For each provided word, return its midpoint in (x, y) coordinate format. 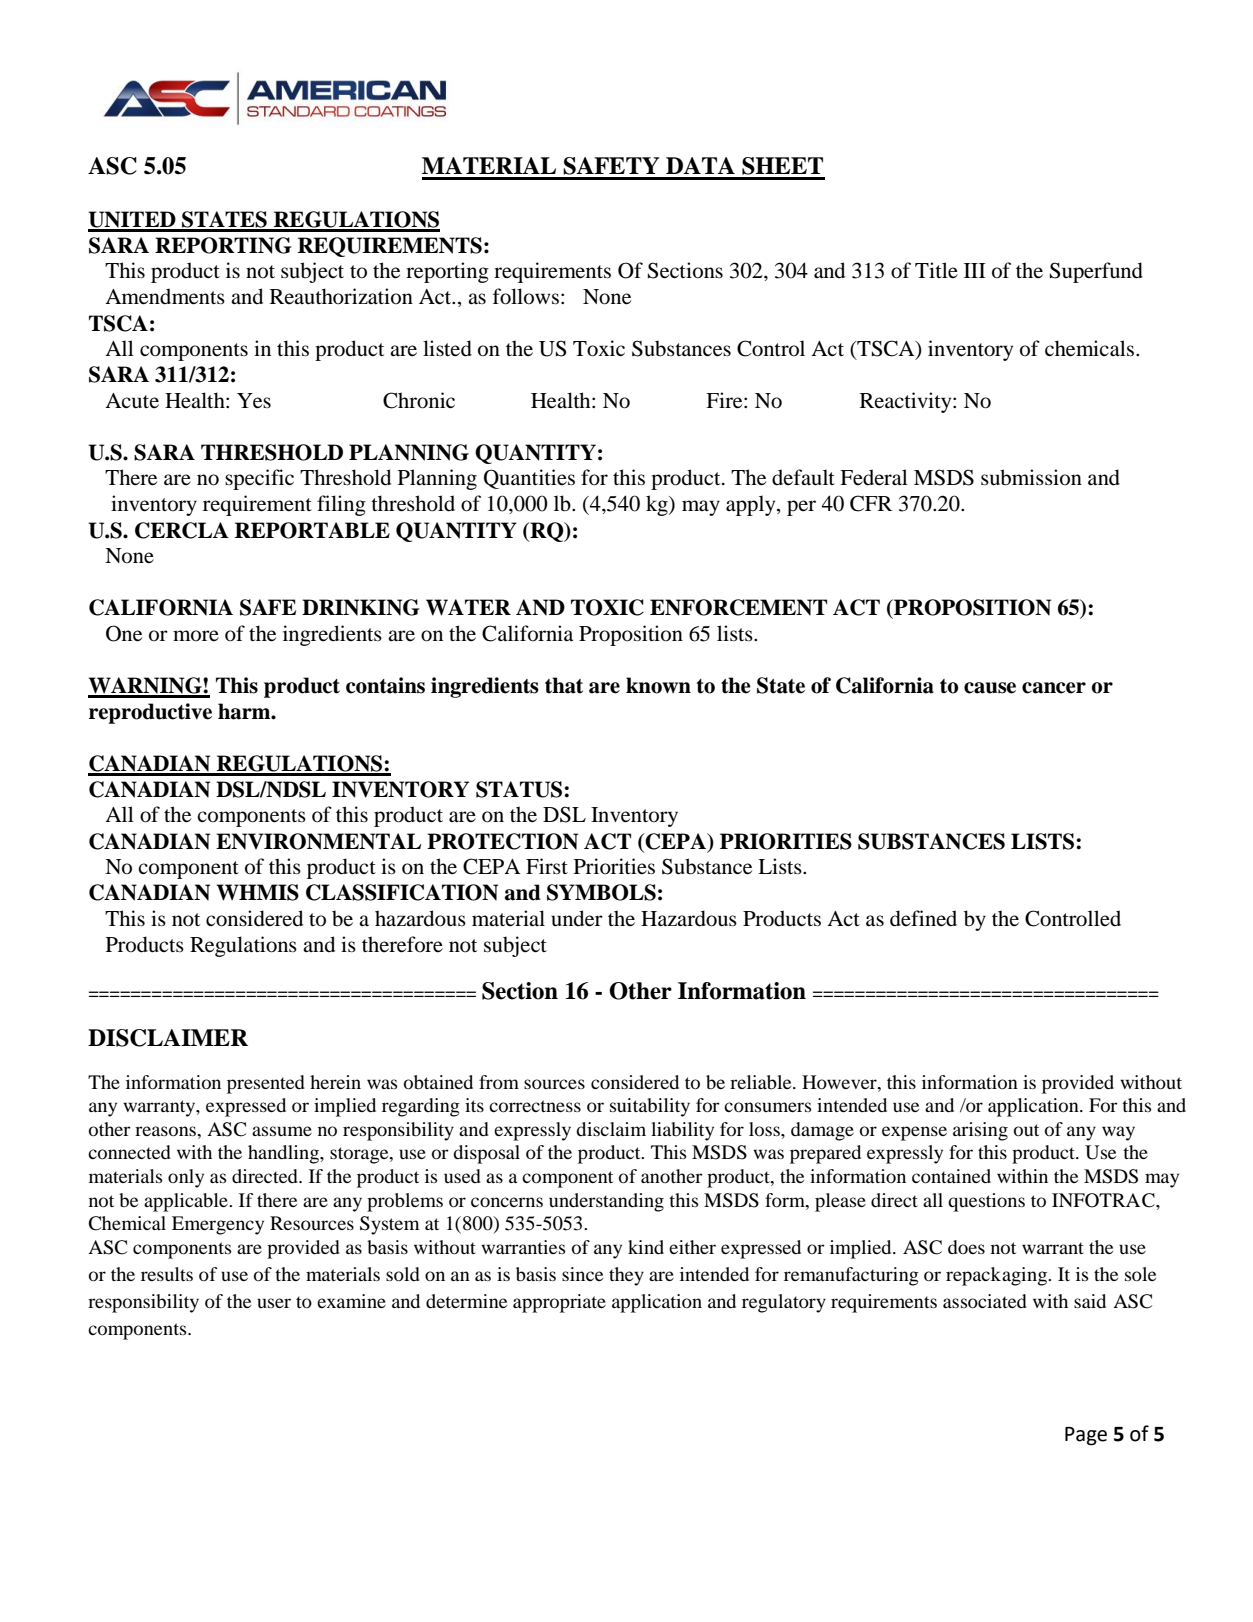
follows (526, 296)
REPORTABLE (312, 530)
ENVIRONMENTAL (318, 841)
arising (980, 1131)
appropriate (559, 1303)
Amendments (165, 296)
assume (282, 1131)
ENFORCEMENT (738, 607)
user (274, 1303)
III (975, 270)
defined (923, 918)
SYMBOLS (601, 892)
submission (1031, 477)
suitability (650, 1107)
